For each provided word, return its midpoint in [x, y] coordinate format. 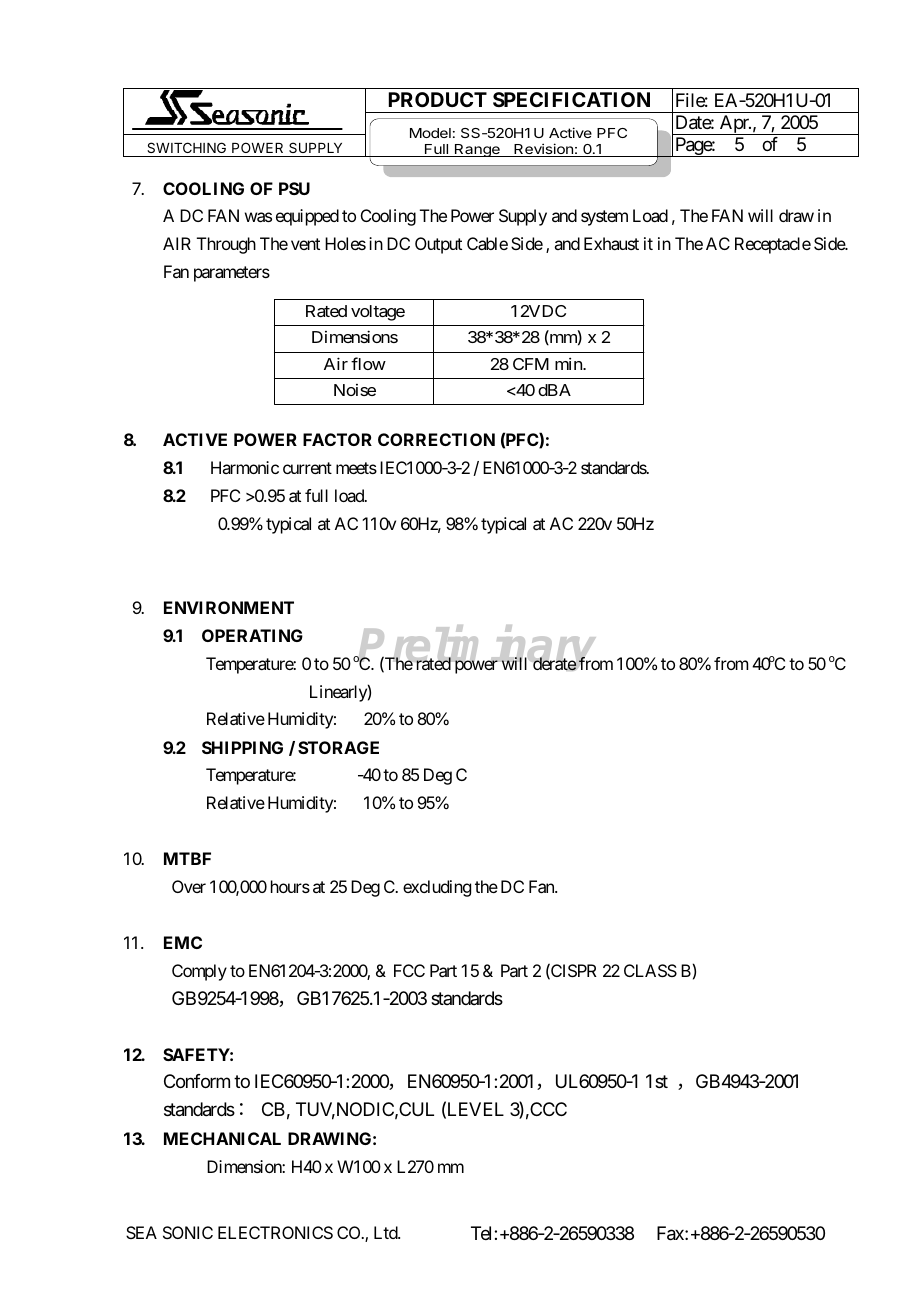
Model [430, 133]
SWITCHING [186, 147]
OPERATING [252, 635]
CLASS [650, 970]
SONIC [188, 1232]
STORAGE [338, 747]
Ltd [386, 1232]
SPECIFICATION [571, 99]
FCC [409, 970]
